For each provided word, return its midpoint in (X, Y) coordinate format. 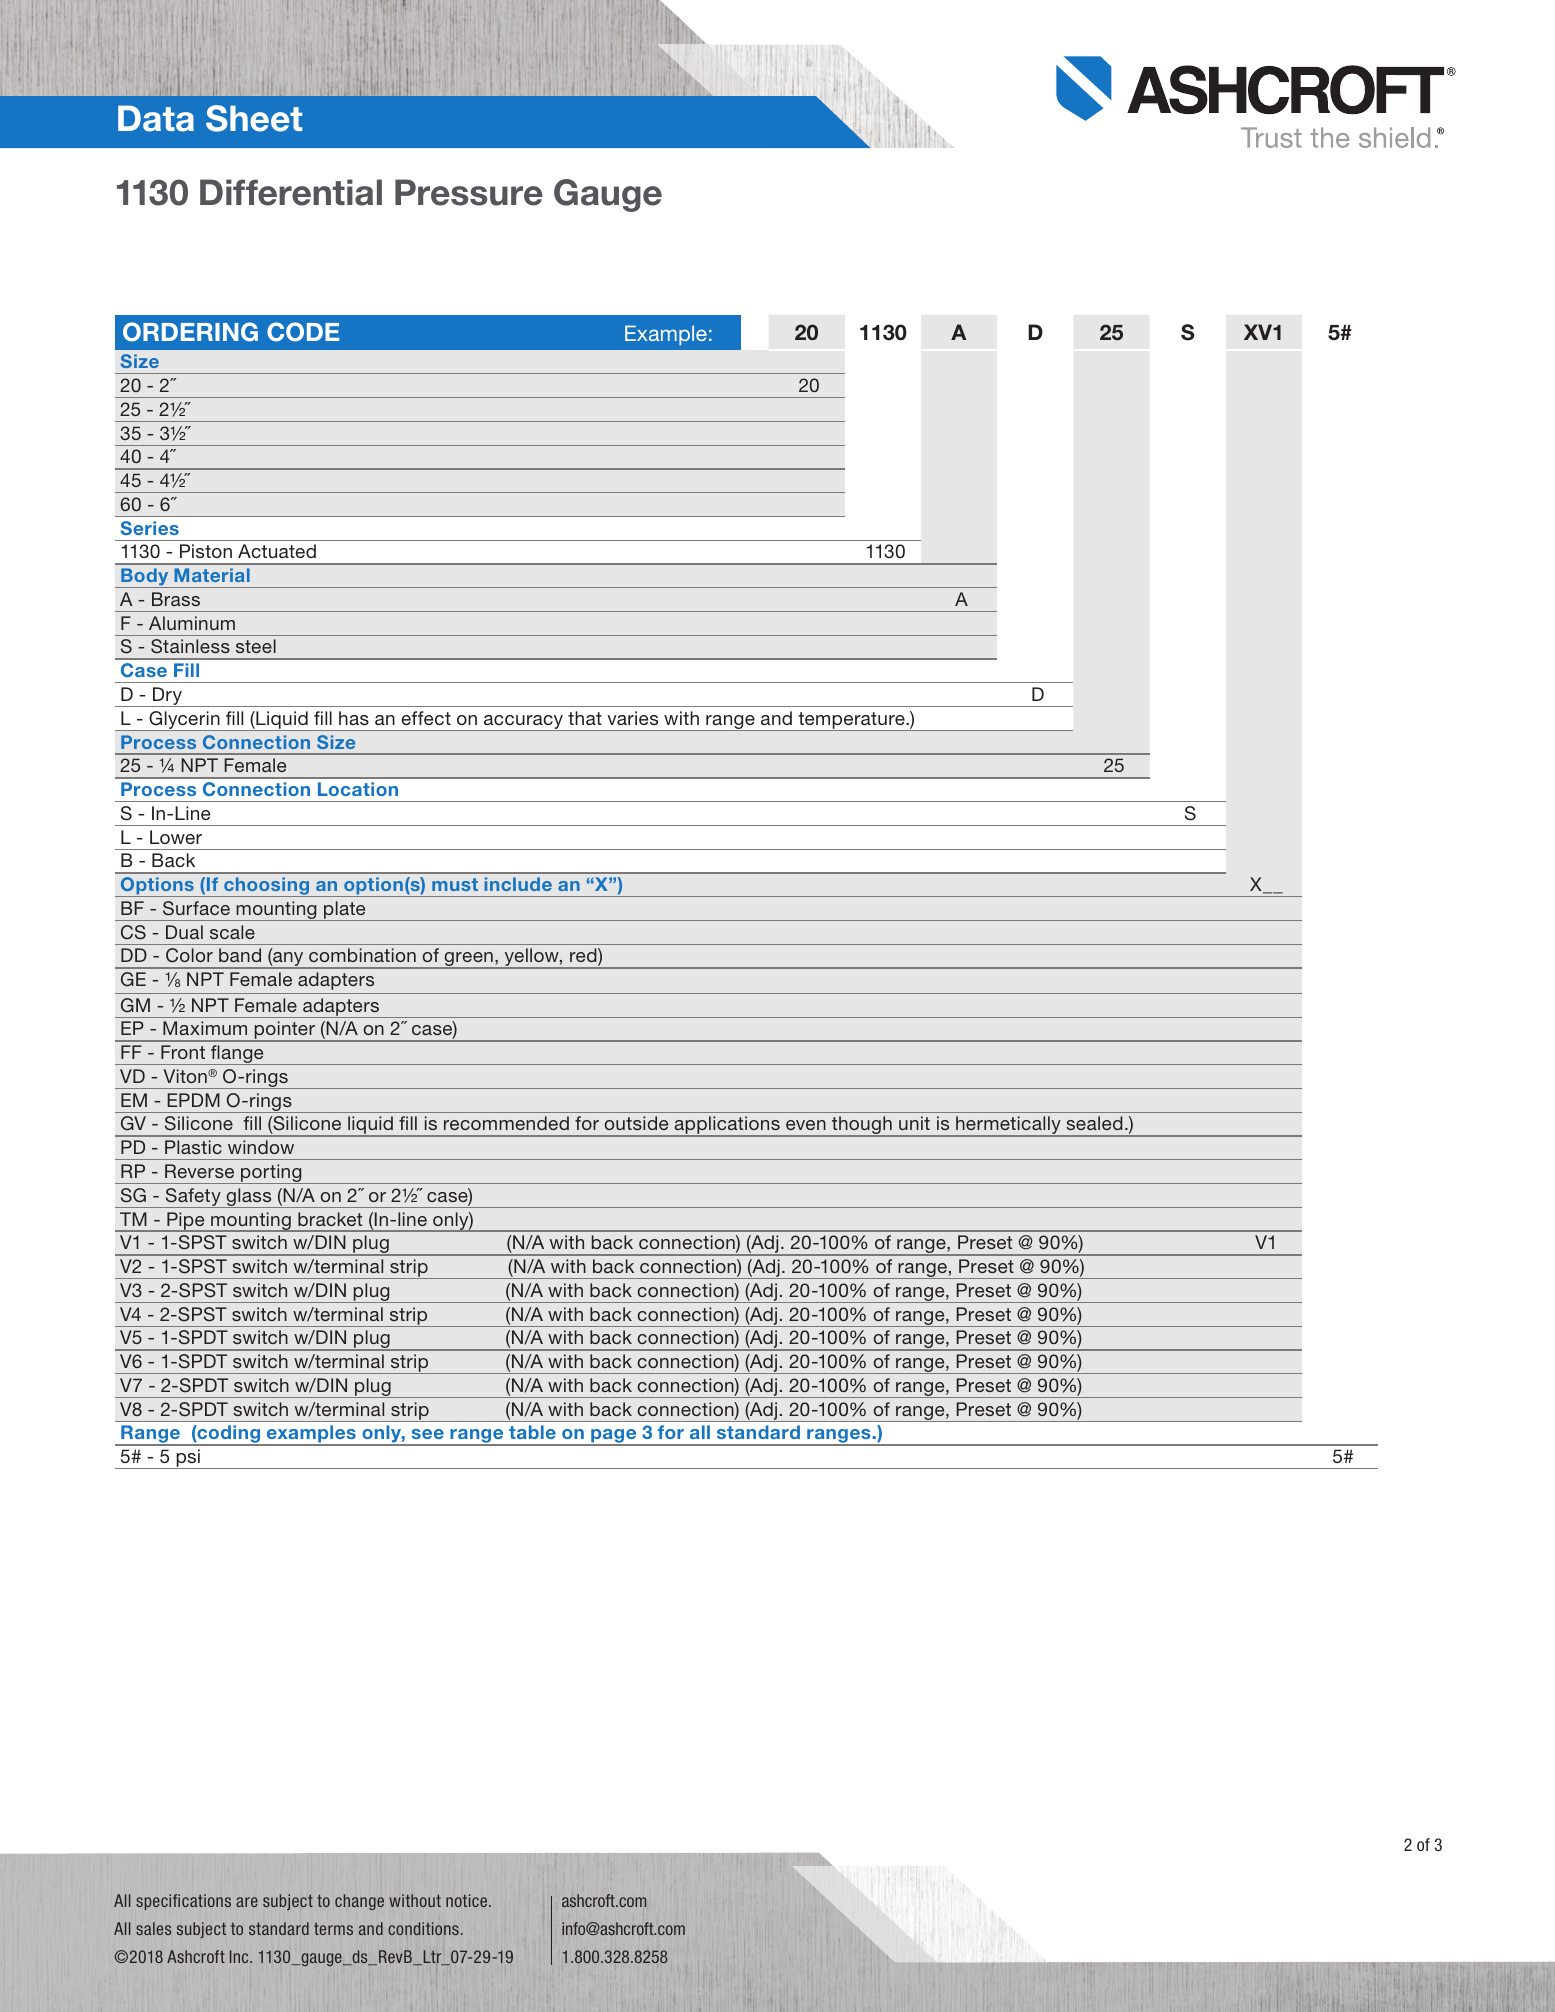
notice (468, 1900)
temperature (851, 721)
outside (636, 1123)
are (247, 1902)
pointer (285, 1031)
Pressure (469, 192)
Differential (291, 192)
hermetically (1008, 1126)
